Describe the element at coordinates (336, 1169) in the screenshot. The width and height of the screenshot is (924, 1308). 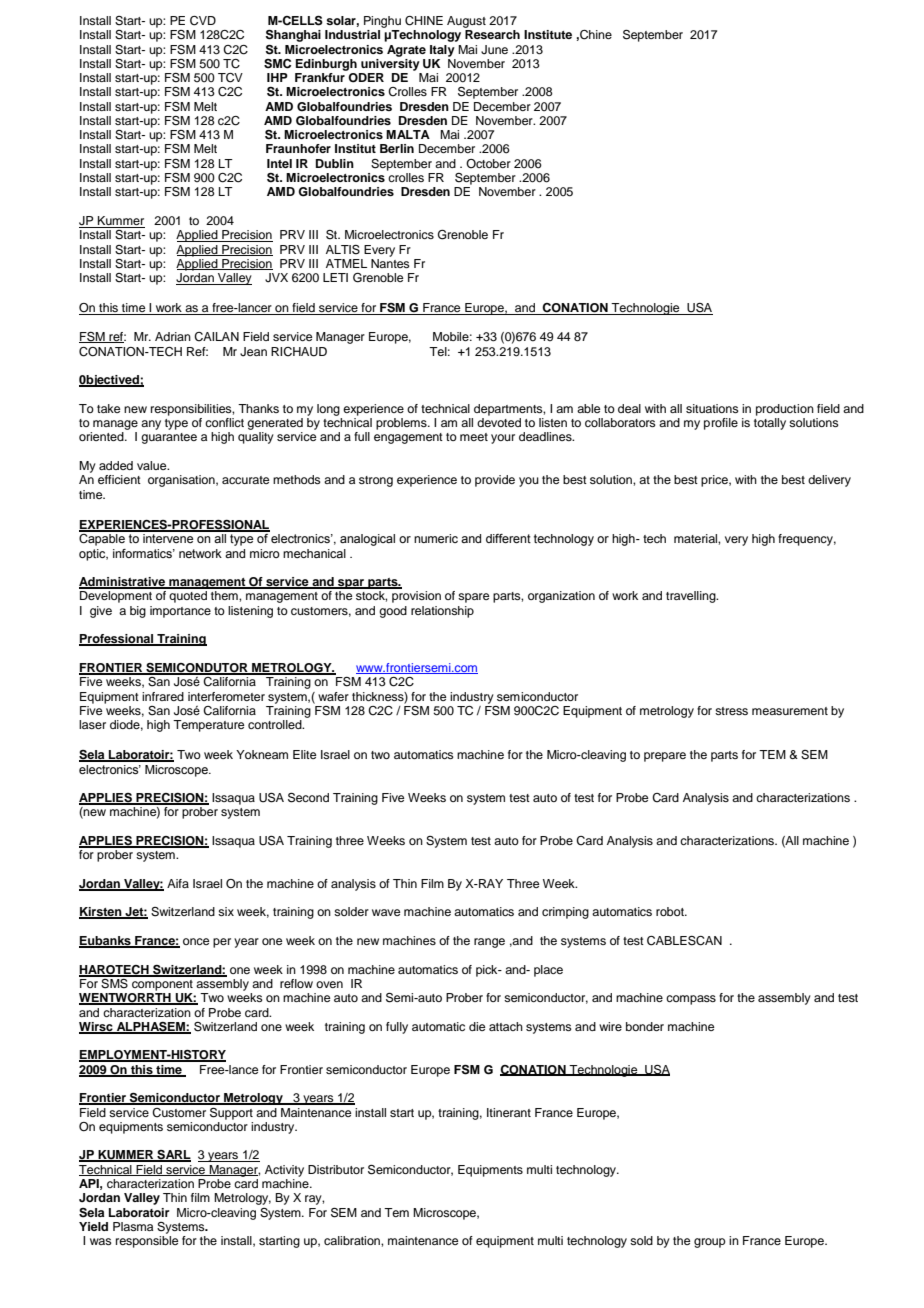
I see `Distributor` at that location.
